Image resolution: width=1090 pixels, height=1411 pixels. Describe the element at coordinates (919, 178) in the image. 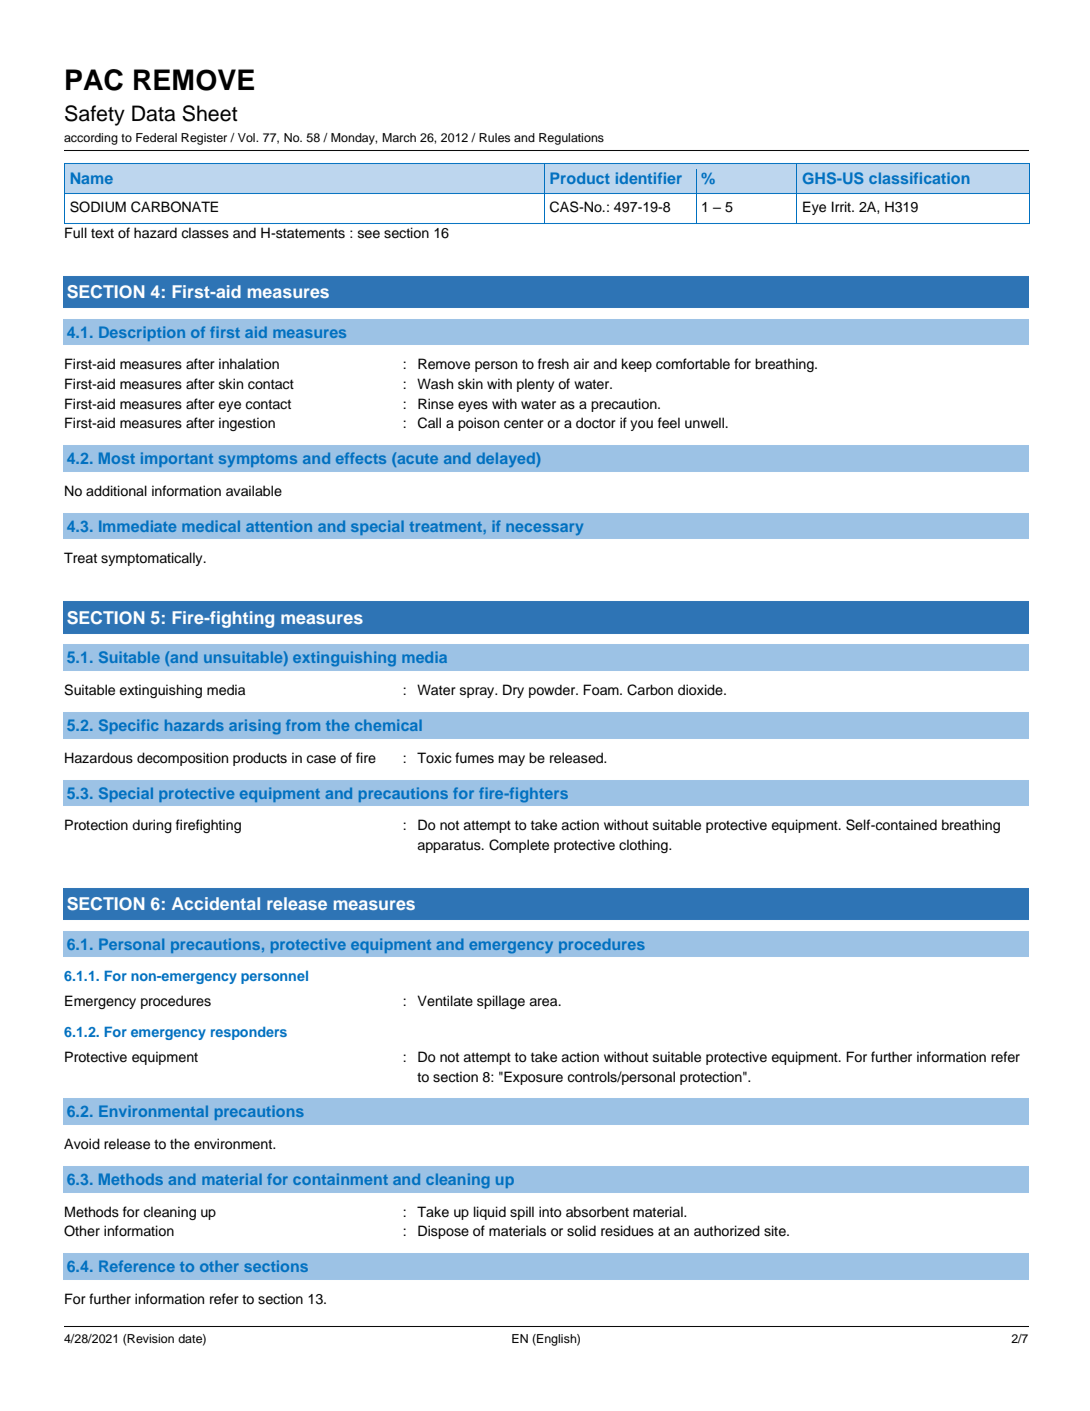

I see `classification` at that location.
